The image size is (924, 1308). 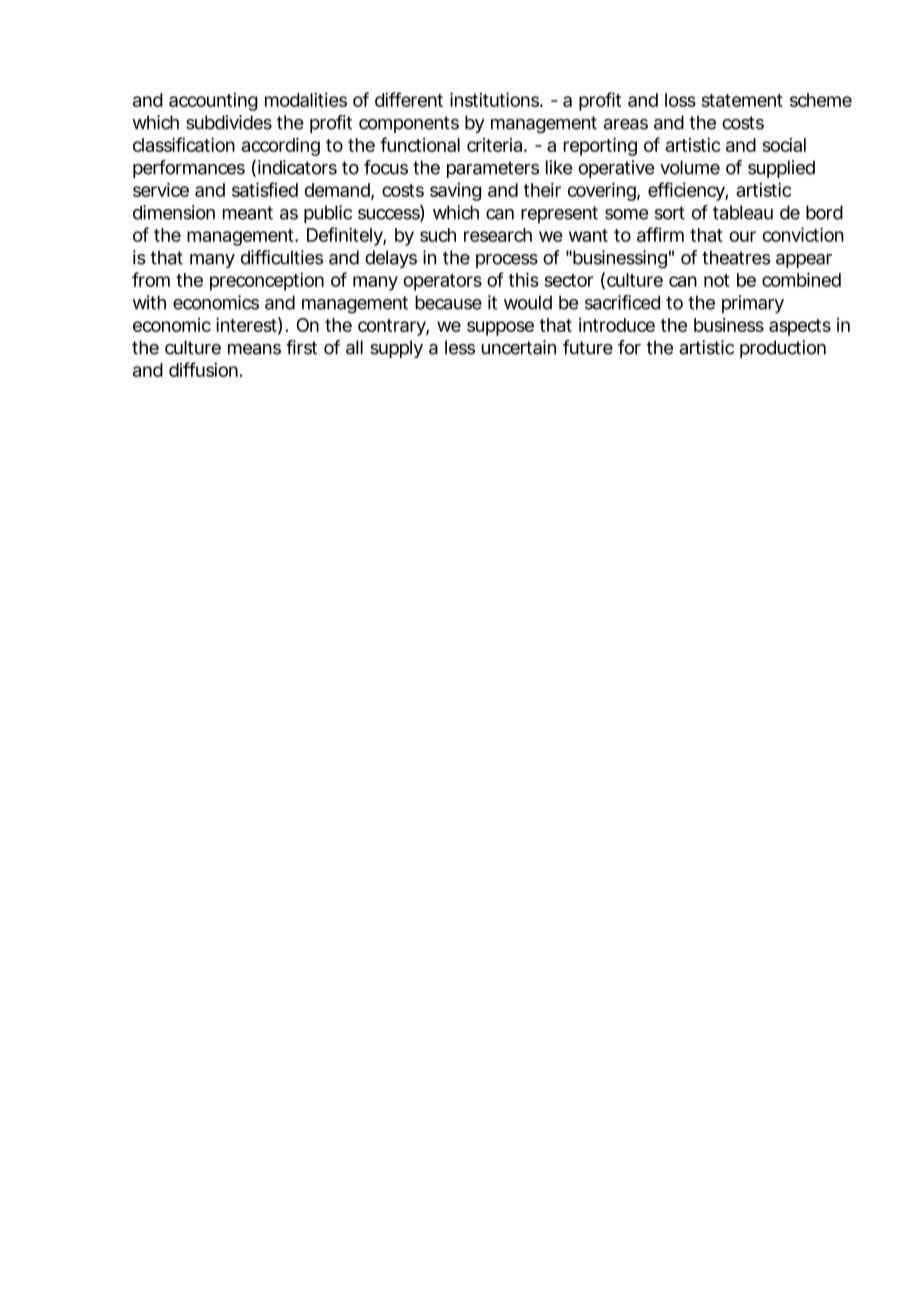 I want to click on preconception, so click(x=267, y=281).
